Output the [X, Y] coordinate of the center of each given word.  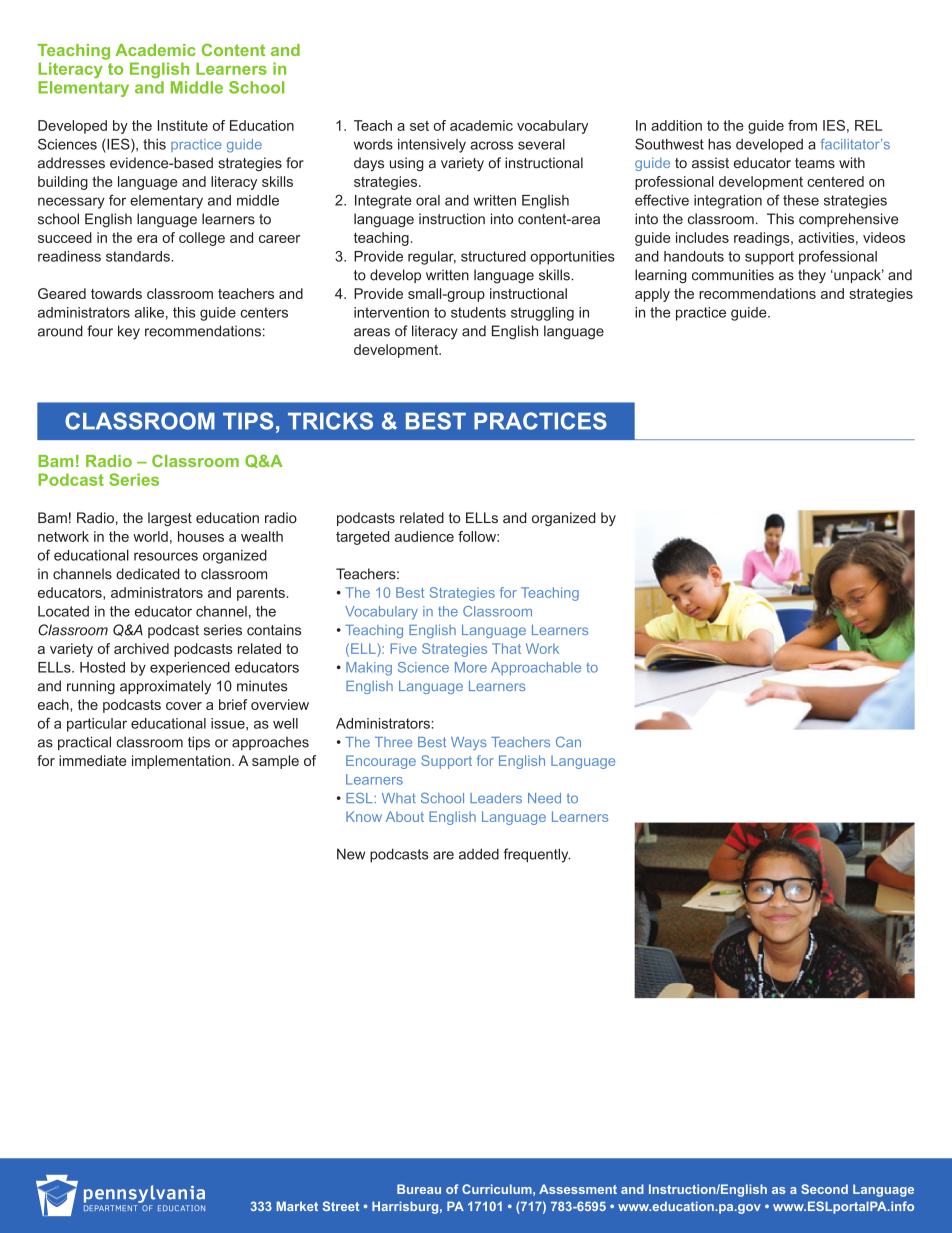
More [471, 667]
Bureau [419, 1189]
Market [297, 1206]
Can [568, 741]
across [491, 145]
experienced [190, 669]
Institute [183, 125]
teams [815, 163]
